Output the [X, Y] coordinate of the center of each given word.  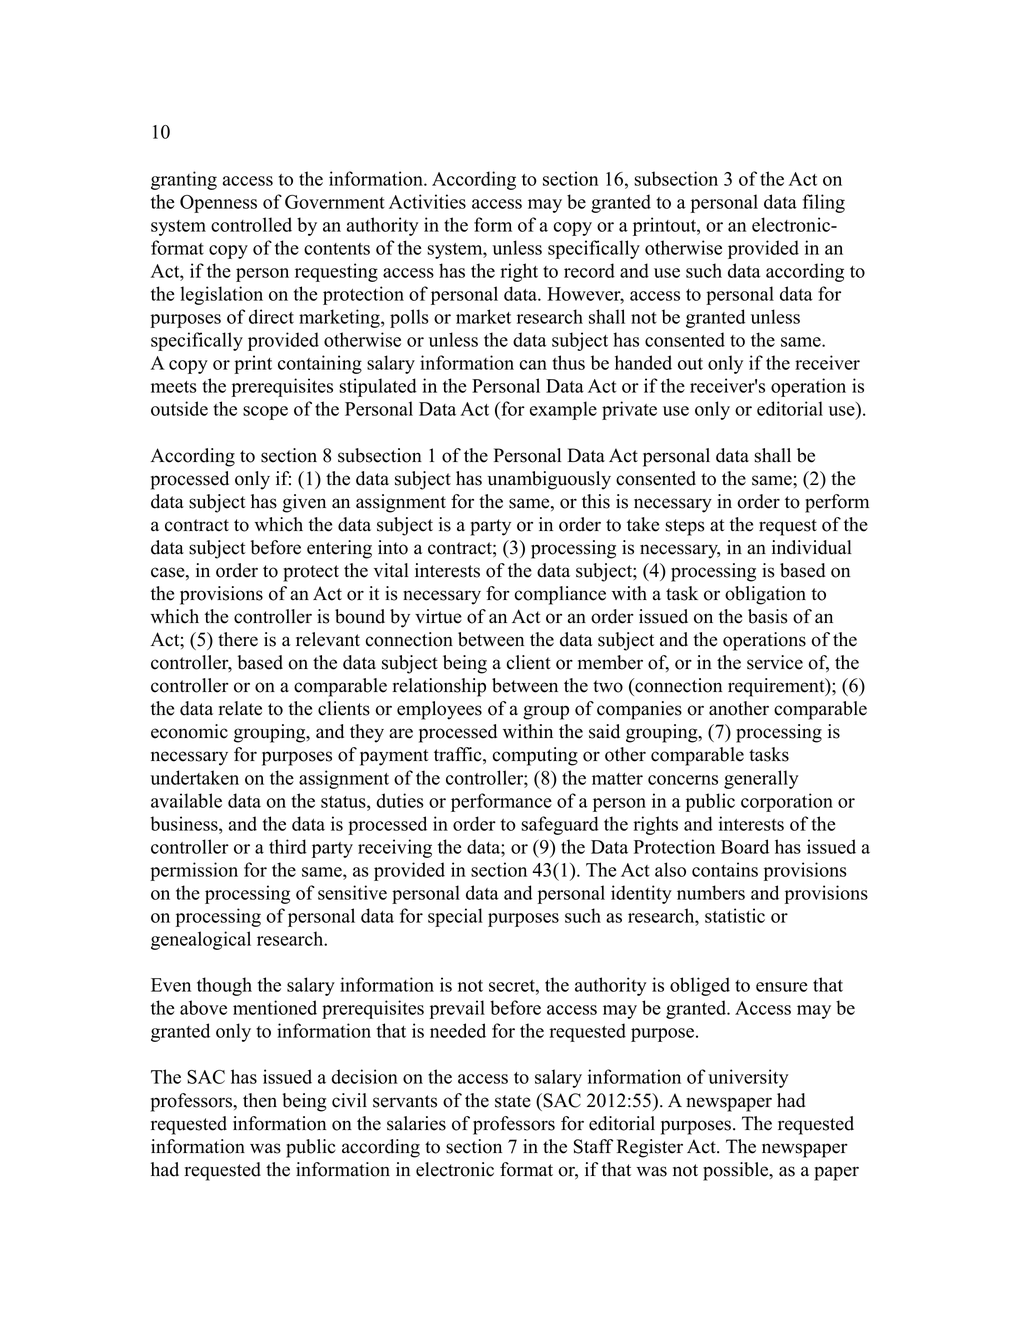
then [260, 1100]
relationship [439, 687]
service [775, 662]
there [238, 639]
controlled [251, 224]
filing [824, 203]
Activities [427, 201]
